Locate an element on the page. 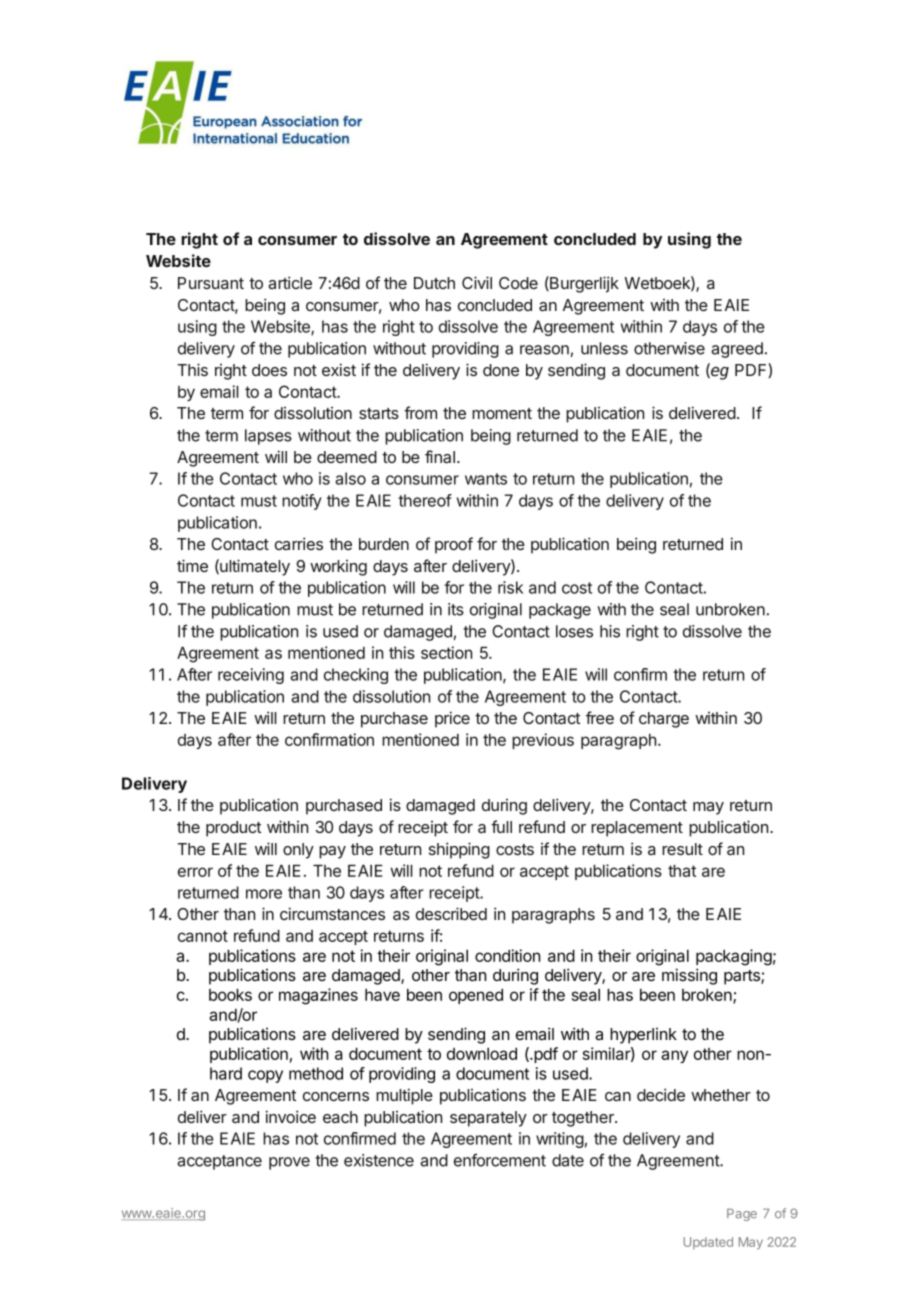 This document has height=1309, width=924. price is located at coordinates (452, 719).
